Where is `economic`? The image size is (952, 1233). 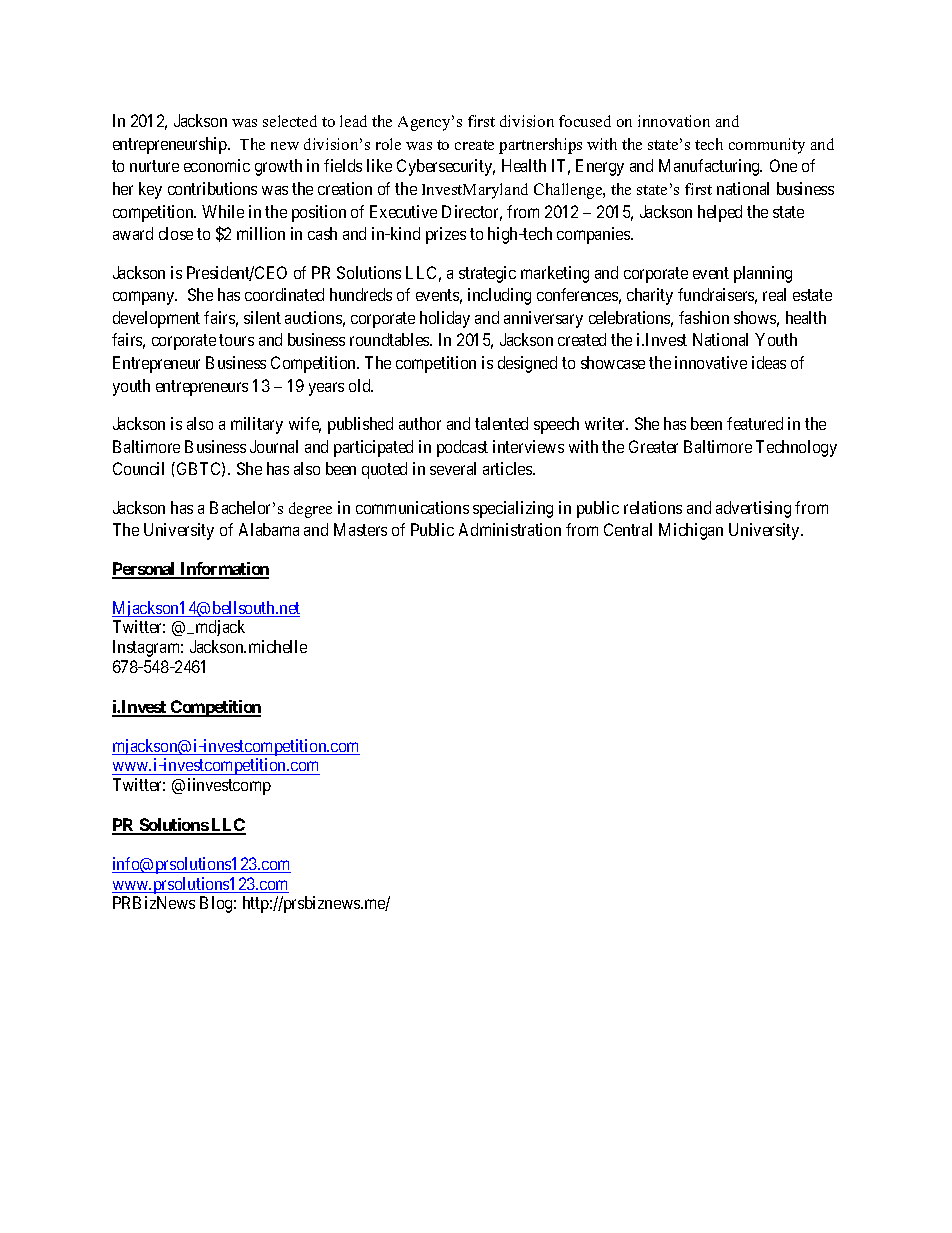 economic is located at coordinates (217, 165).
